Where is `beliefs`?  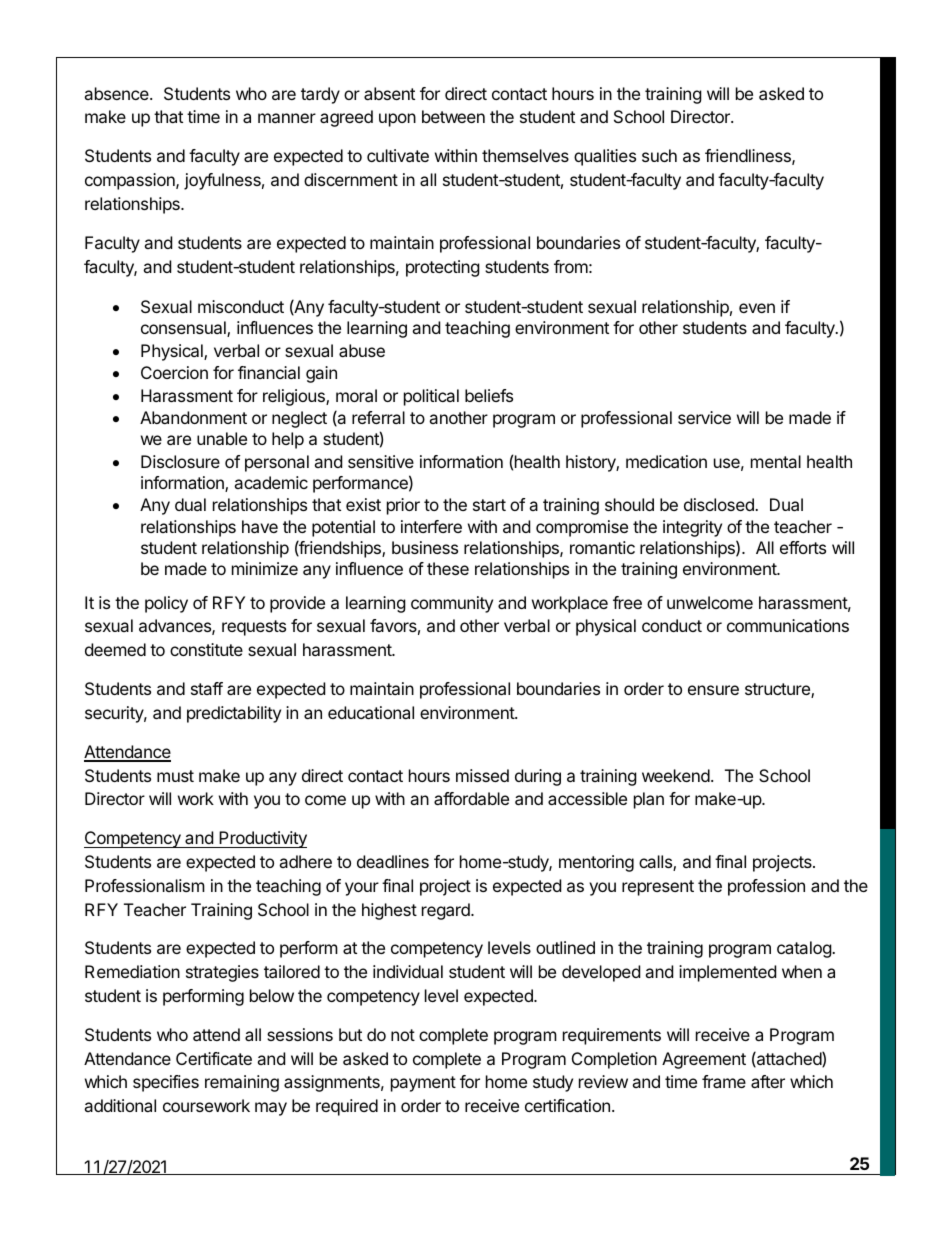 beliefs is located at coordinates (489, 395).
